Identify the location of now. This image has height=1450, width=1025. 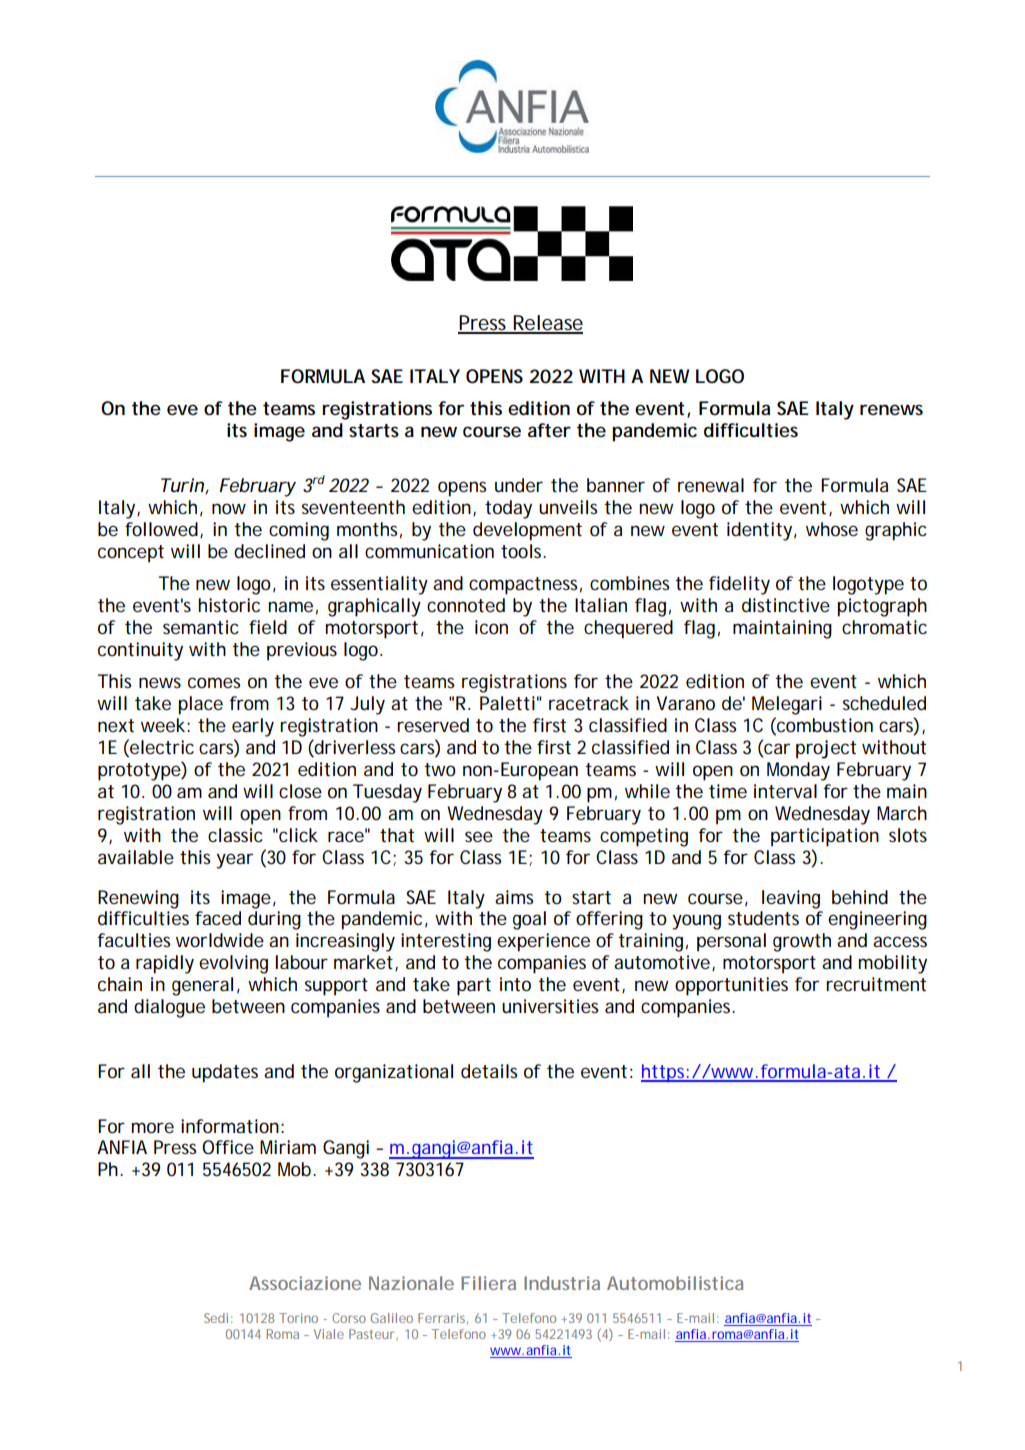
(229, 508).
